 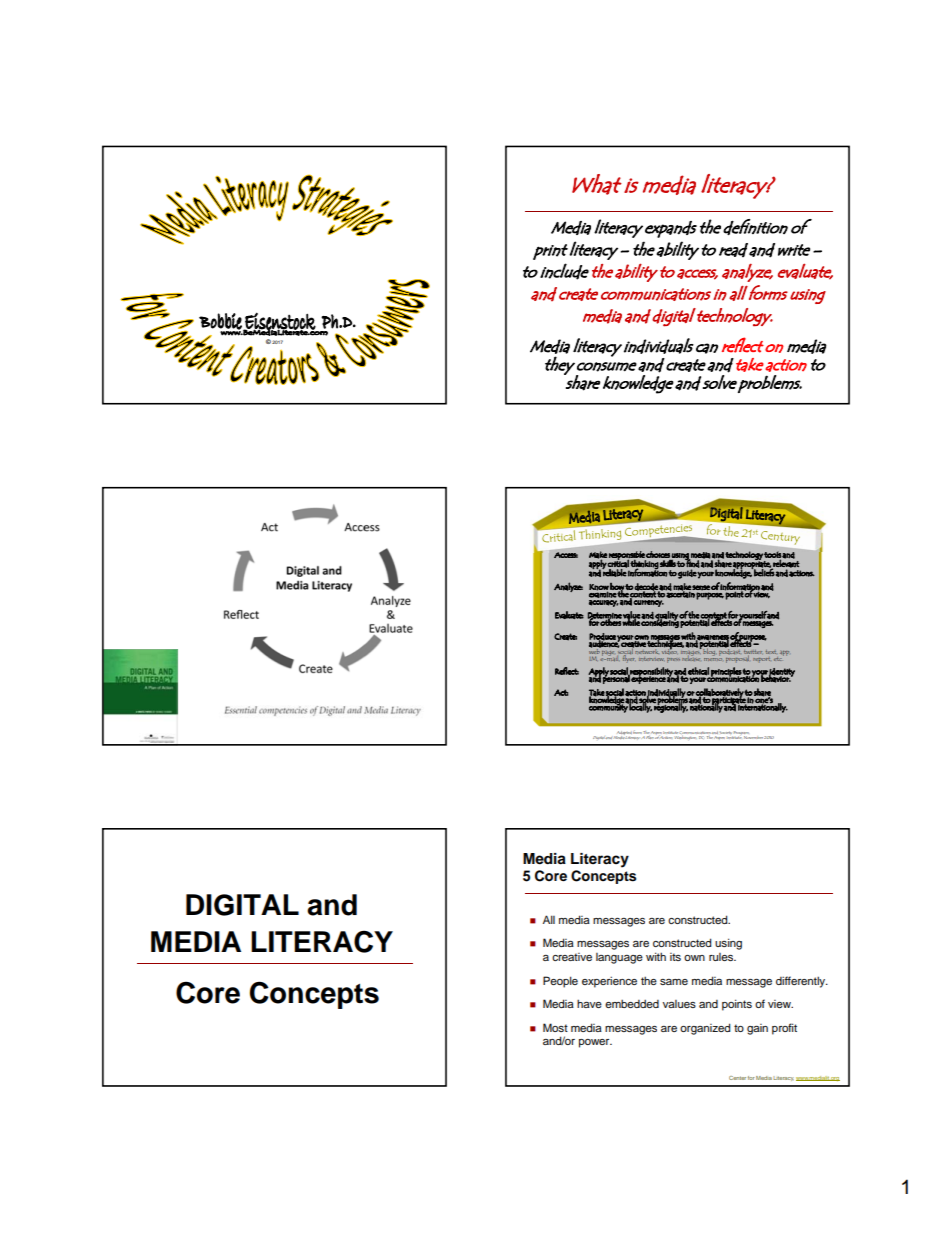 What do you see at coordinates (772, 555) in the screenshot?
I see `tools` at bounding box center [772, 555].
